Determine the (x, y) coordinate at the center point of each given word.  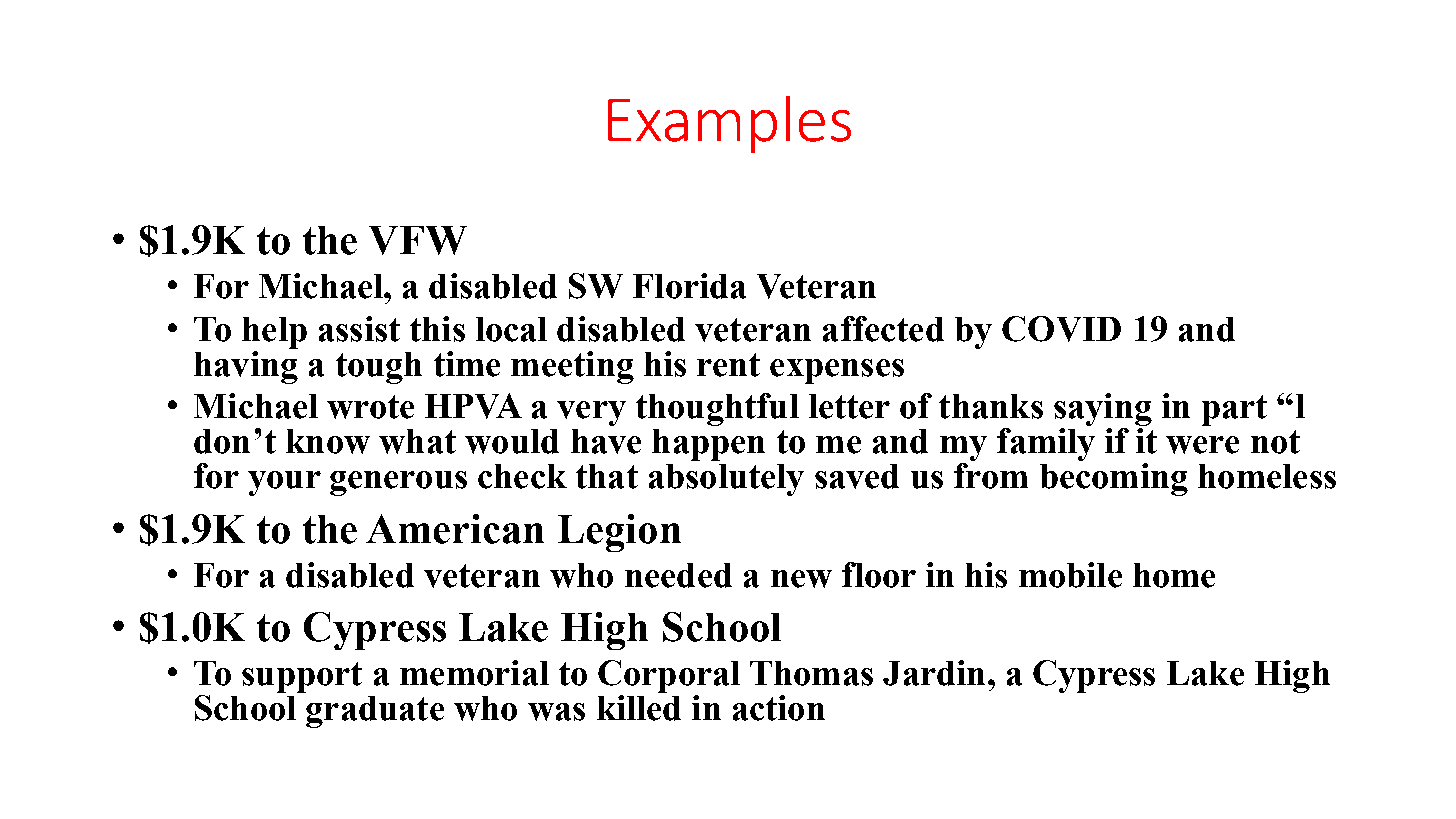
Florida (689, 286)
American (455, 529)
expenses (837, 371)
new (801, 579)
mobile (1070, 575)
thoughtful (717, 409)
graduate (375, 712)
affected (883, 329)
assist (359, 329)
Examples (729, 124)
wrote (370, 407)
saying (1103, 411)
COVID (1061, 329)
